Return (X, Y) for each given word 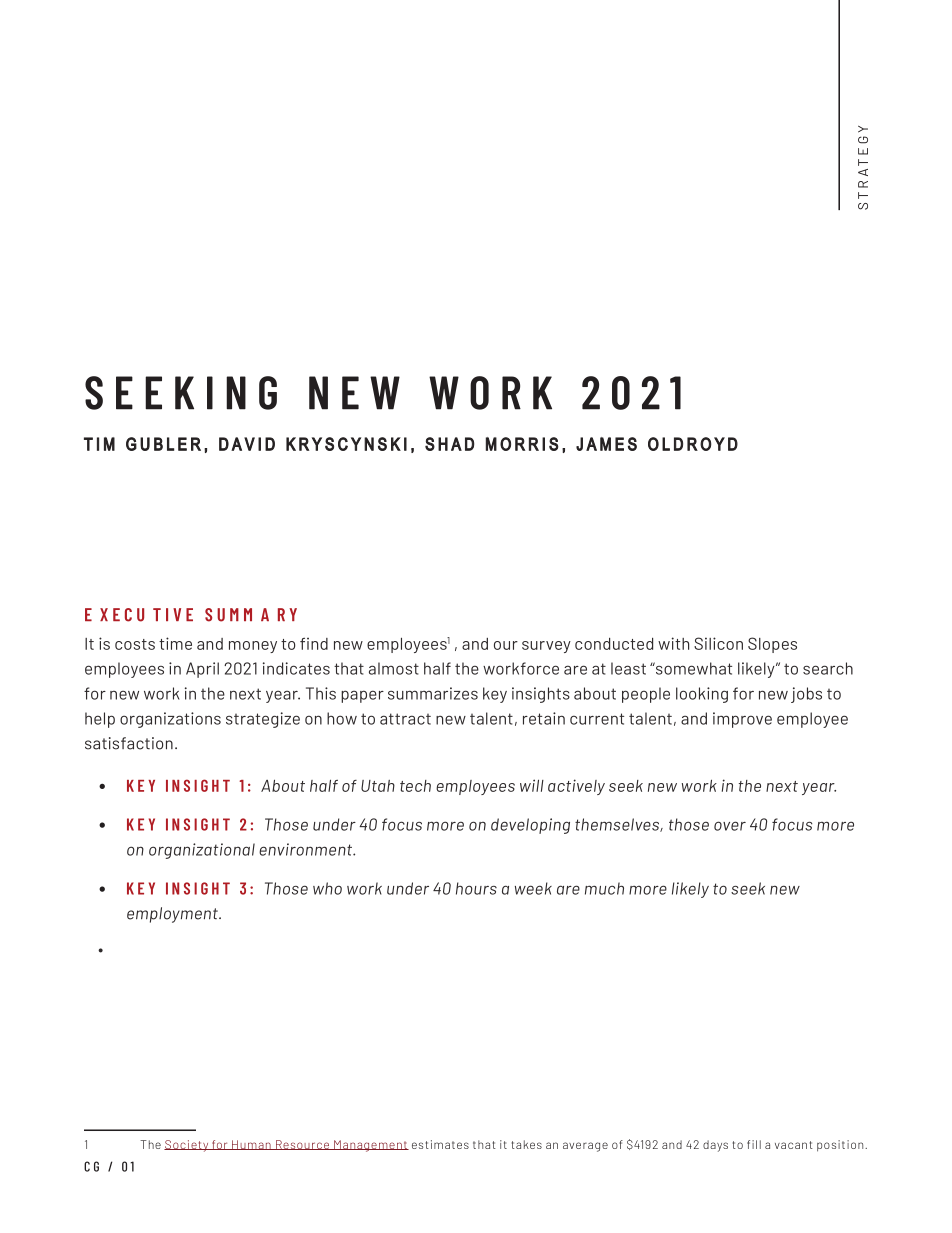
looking (702, 695)
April (202, 670)
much (604, 888)
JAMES (606, 444)
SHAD (449, 444)
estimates (440, 1144)
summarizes (433, 693)
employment (173, 915)
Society (187, 1146)
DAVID (247, 444)
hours (476, 888)
